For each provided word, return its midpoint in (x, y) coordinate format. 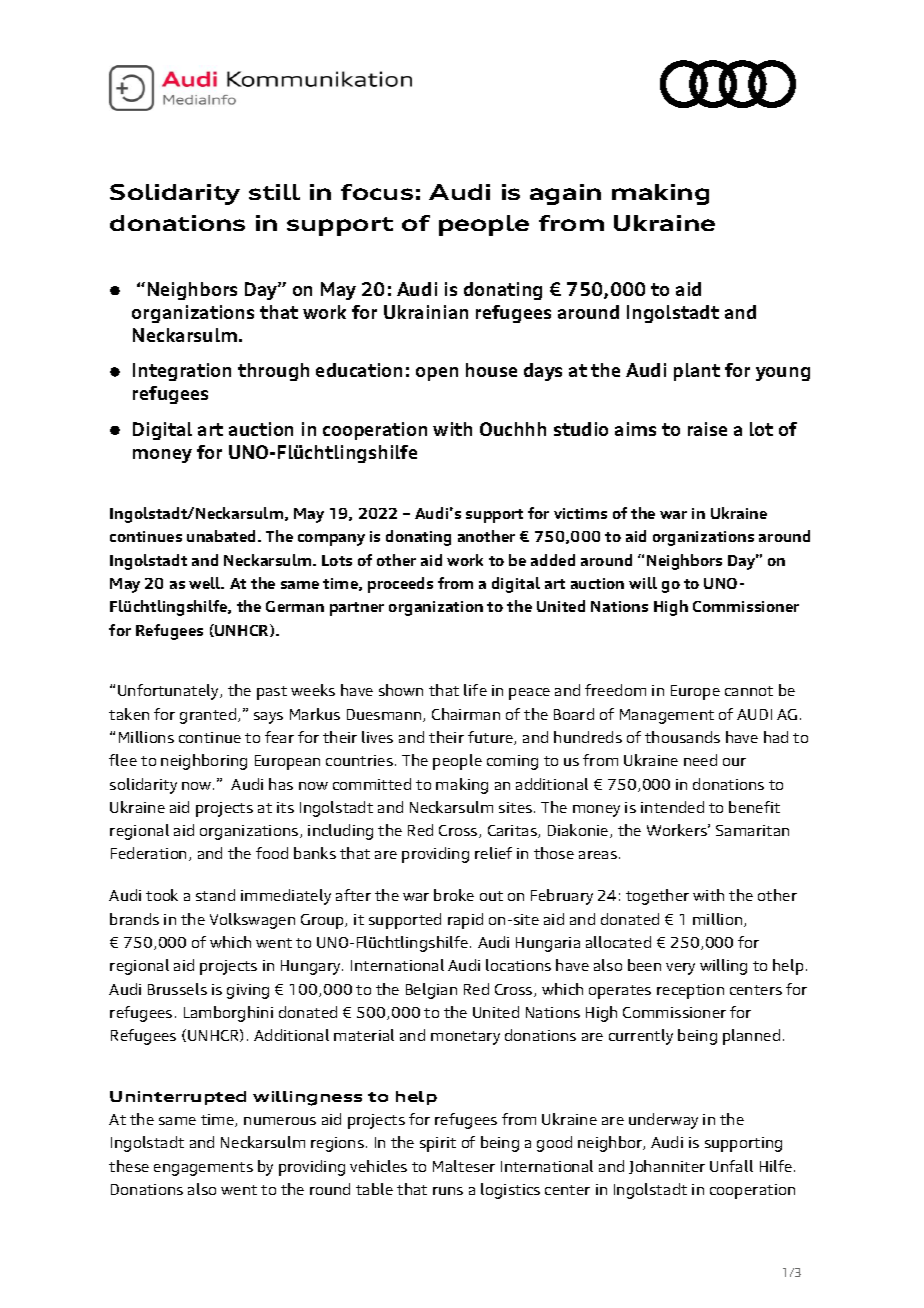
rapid (465, 921)
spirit (438, 1144)
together (657, 897)
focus (377, 192)
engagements (203, 1169)
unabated (223, 536)
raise (707, 429)
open (437, 374)
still (274, 192)
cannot (749, 691)
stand (215, 895)
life (475, 690)
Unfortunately (170, 692)
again (565, 194)
